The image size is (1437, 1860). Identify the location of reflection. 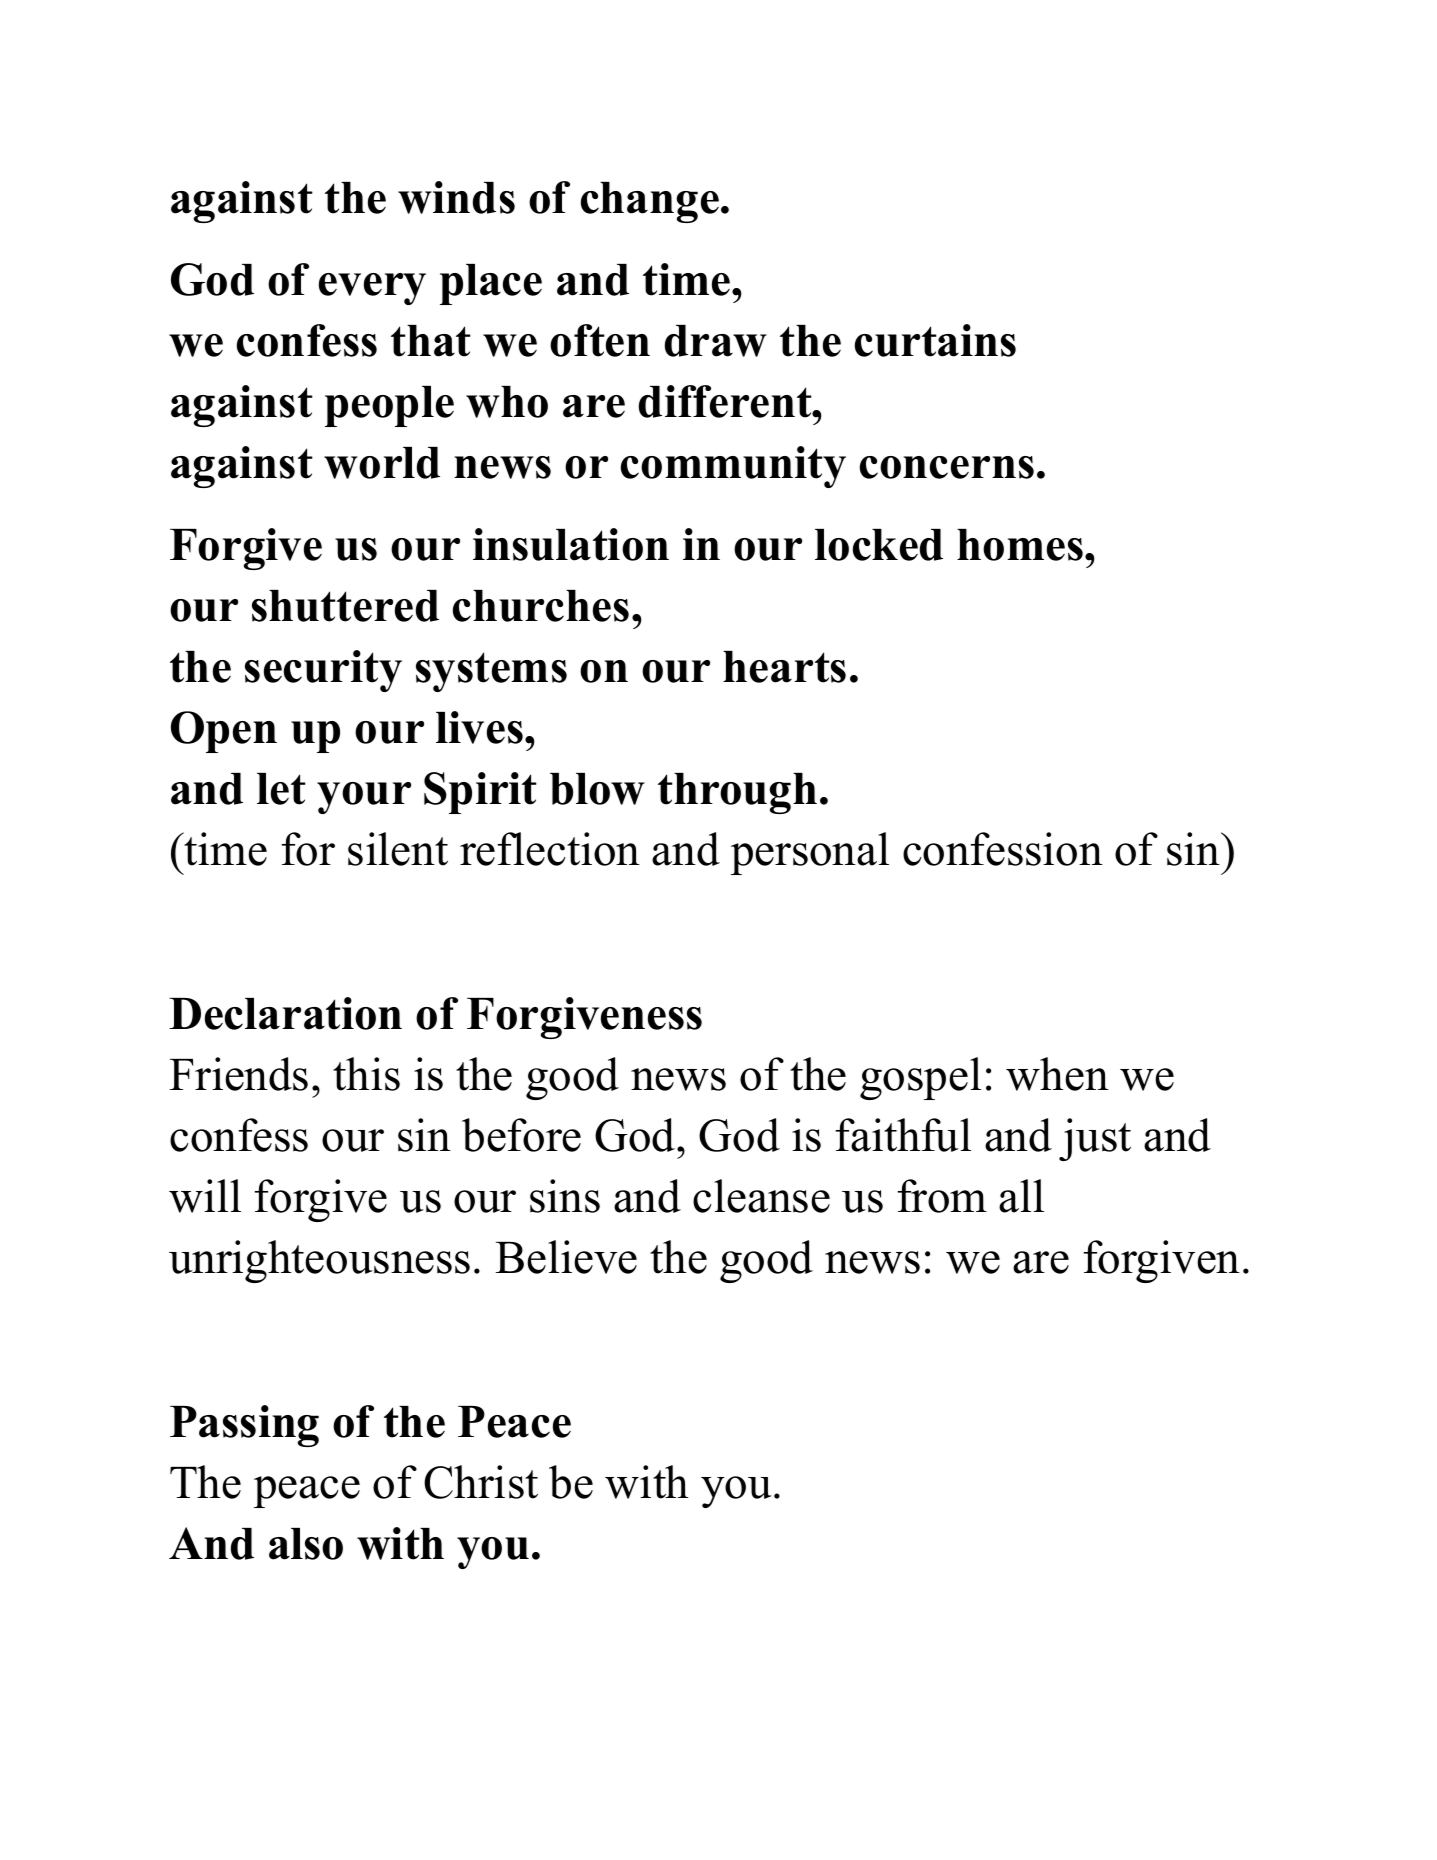
(550, 849).
